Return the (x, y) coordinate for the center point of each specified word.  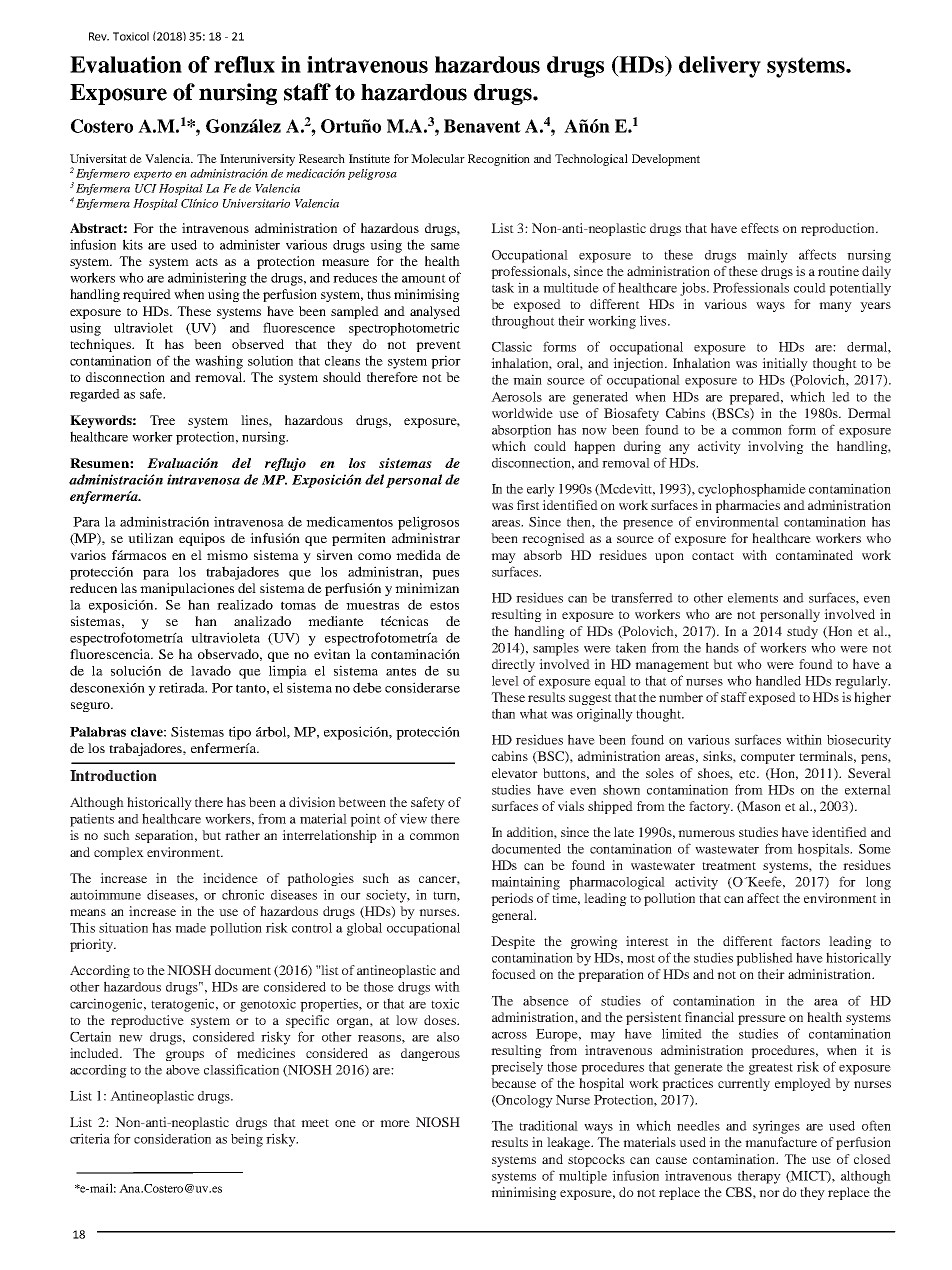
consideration (172, 1138)
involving (776, 447)
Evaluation (126, 64)
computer (768, 758)
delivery (720, 67)
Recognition (499, 160)
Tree (162, 420)
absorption (521, 431)
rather (242, 835)
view (413, 818)
